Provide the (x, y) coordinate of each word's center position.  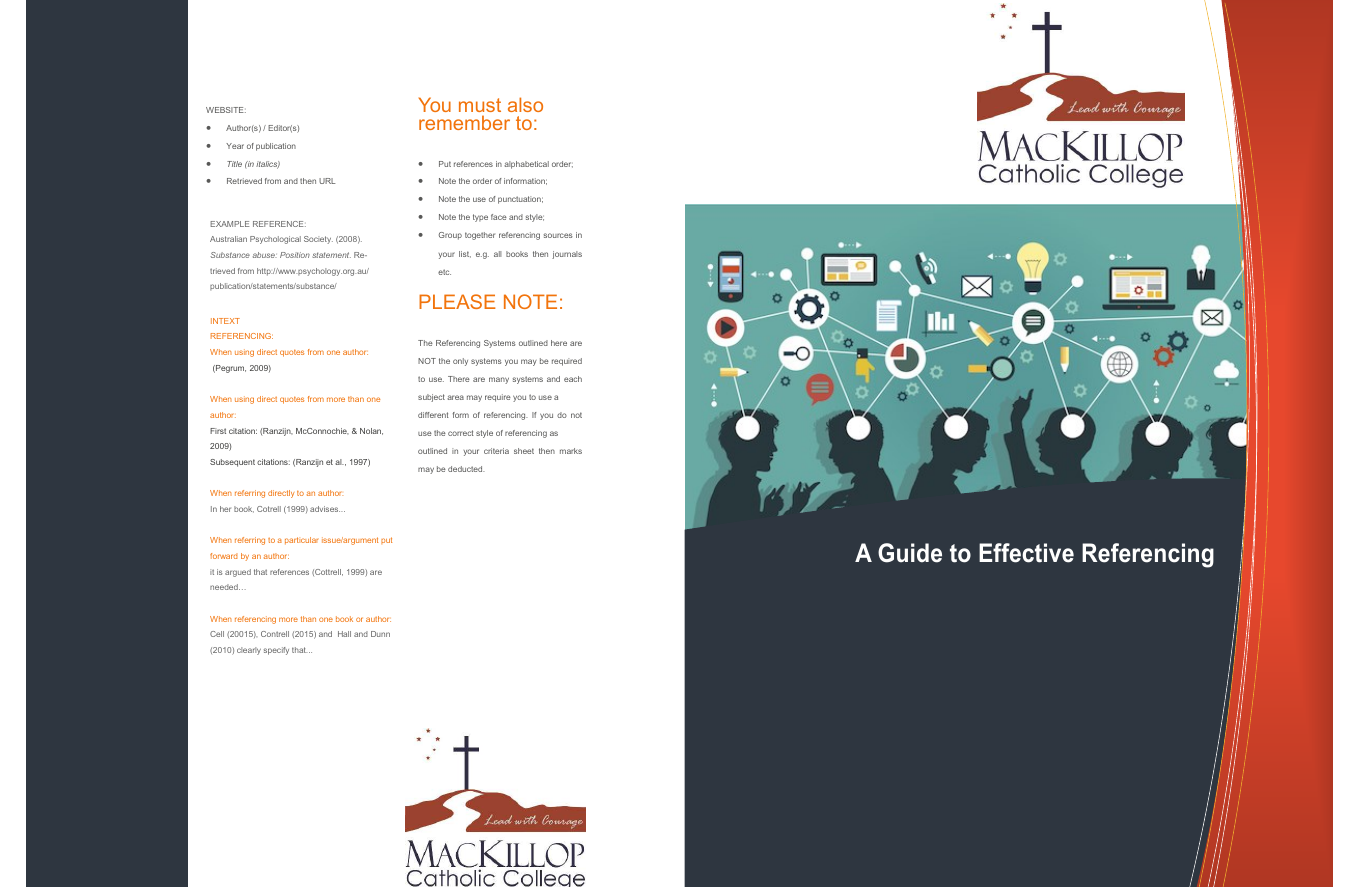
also (525, 104)
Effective (1026, 553)
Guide (910, 553)
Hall (344, 634)
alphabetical (526, 165)
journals (567, 255)
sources (558, 235)
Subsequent (232, 463)
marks (571, 451)
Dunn (380, 634)
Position (295, 255)
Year (235, 146)
